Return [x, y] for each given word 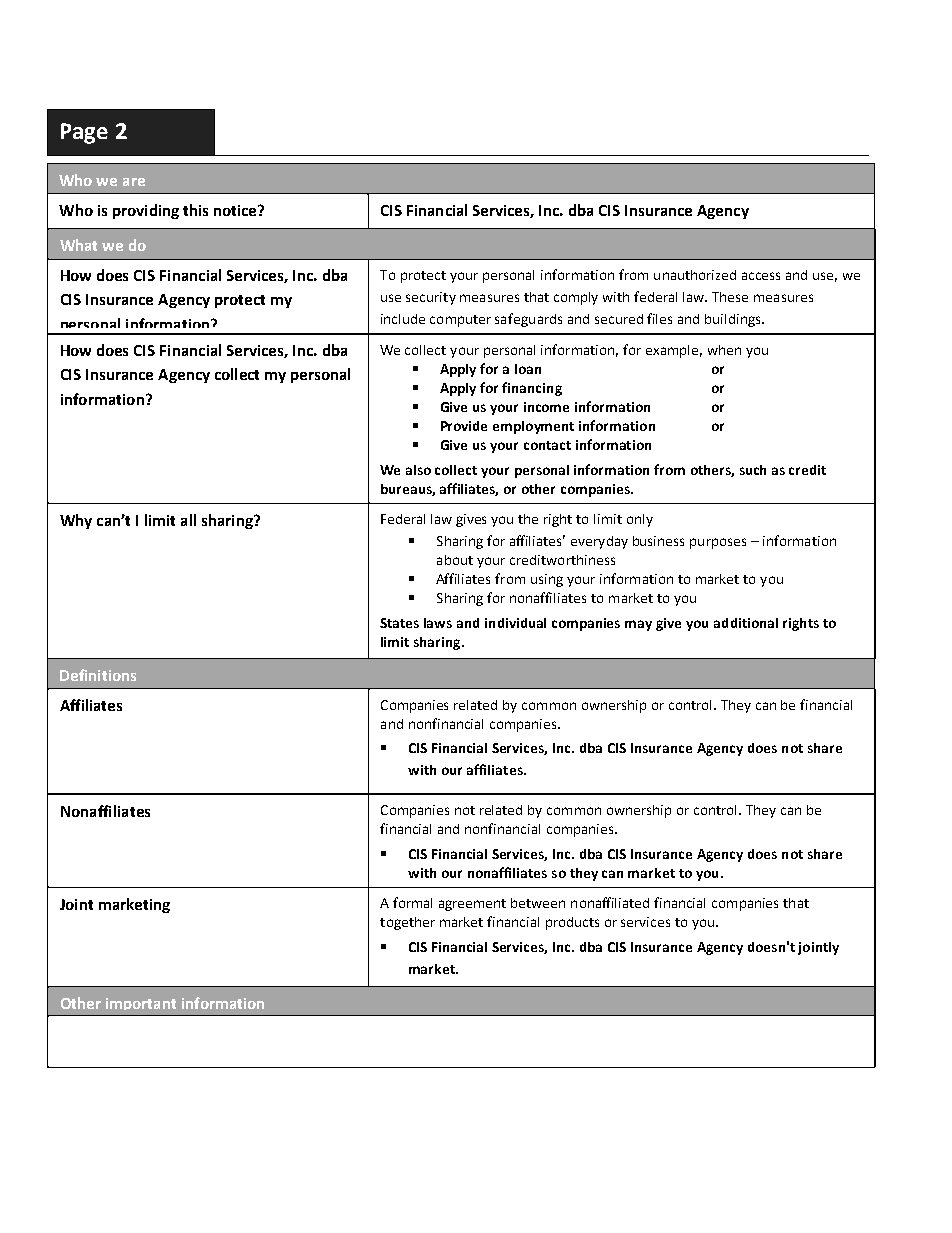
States [399, 623]
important [141, 1004]
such [753, 470]
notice [236, 210]
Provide [464, 426]
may [638, 625]
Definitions [98, 675]
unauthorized [695, 275]
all [188, 520]
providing [146, 211]
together [407, 923]
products [572, 923]
